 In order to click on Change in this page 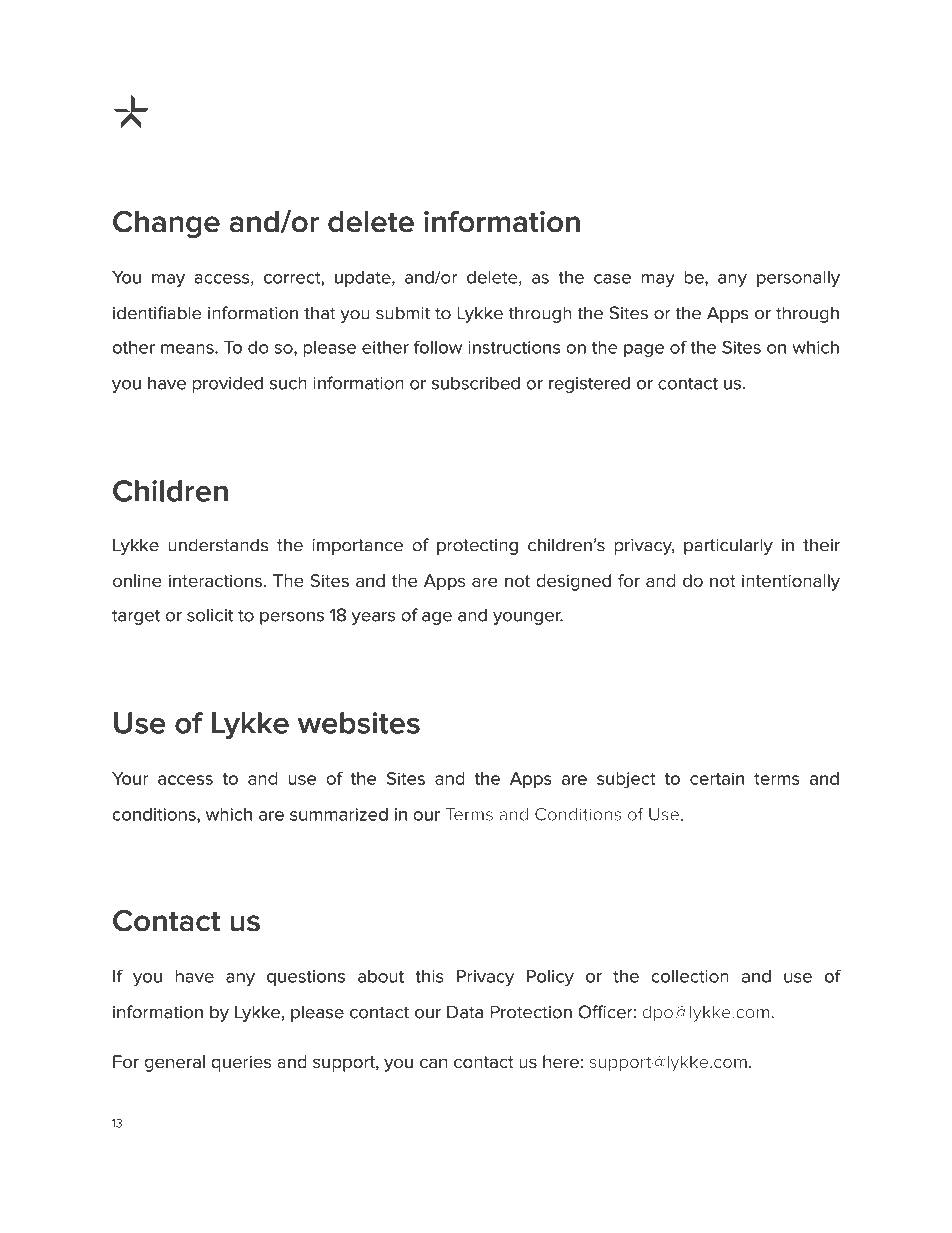, I will do `click(166, 224)`.
